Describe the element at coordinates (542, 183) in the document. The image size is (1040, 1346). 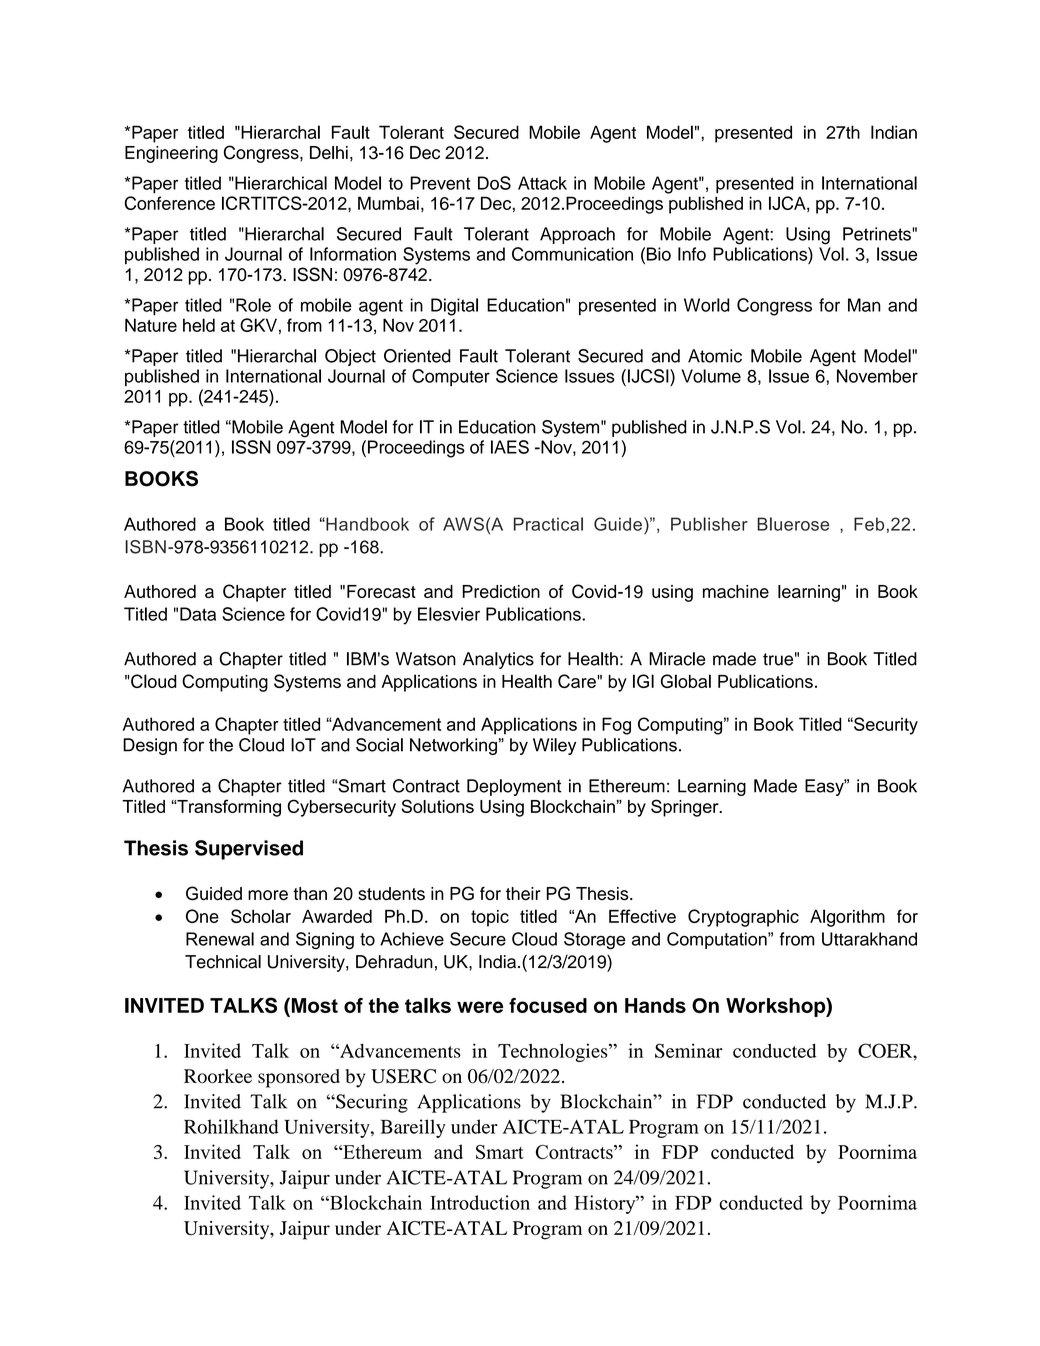
I see `Attack` at that location.
